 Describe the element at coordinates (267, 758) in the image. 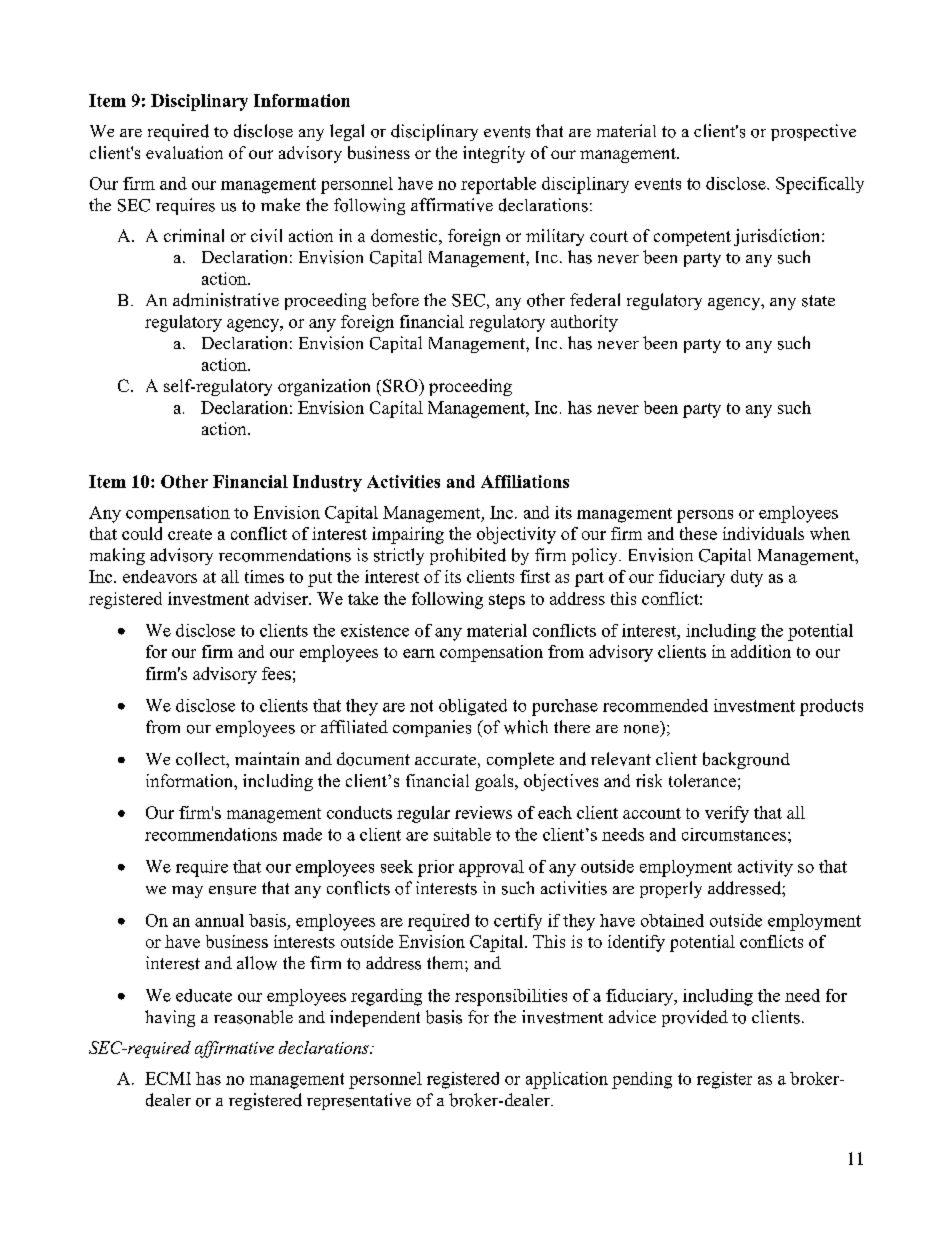

I see `maintain` at that location.
